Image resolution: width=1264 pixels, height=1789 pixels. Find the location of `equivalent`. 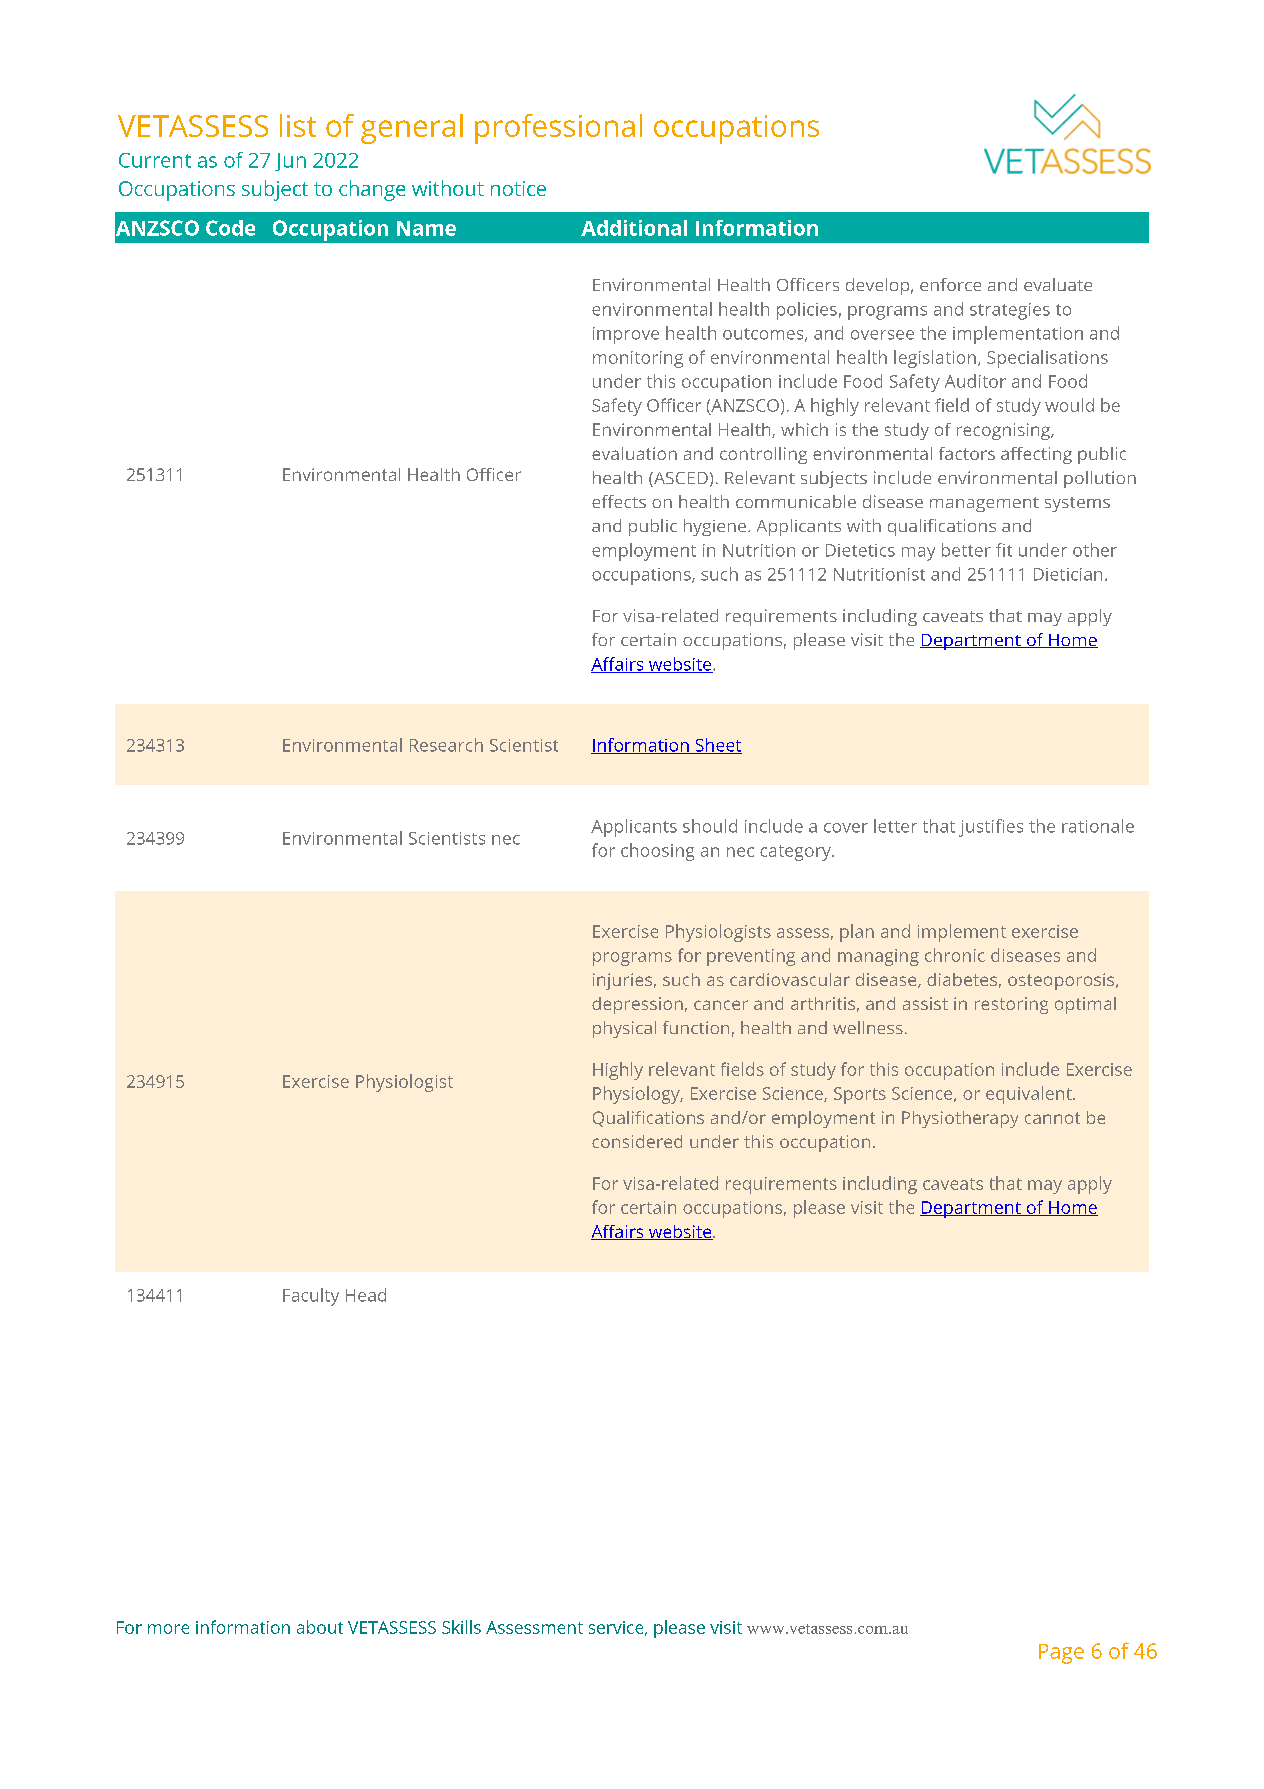

equivalent is located at coordinates (1030, 1095).
